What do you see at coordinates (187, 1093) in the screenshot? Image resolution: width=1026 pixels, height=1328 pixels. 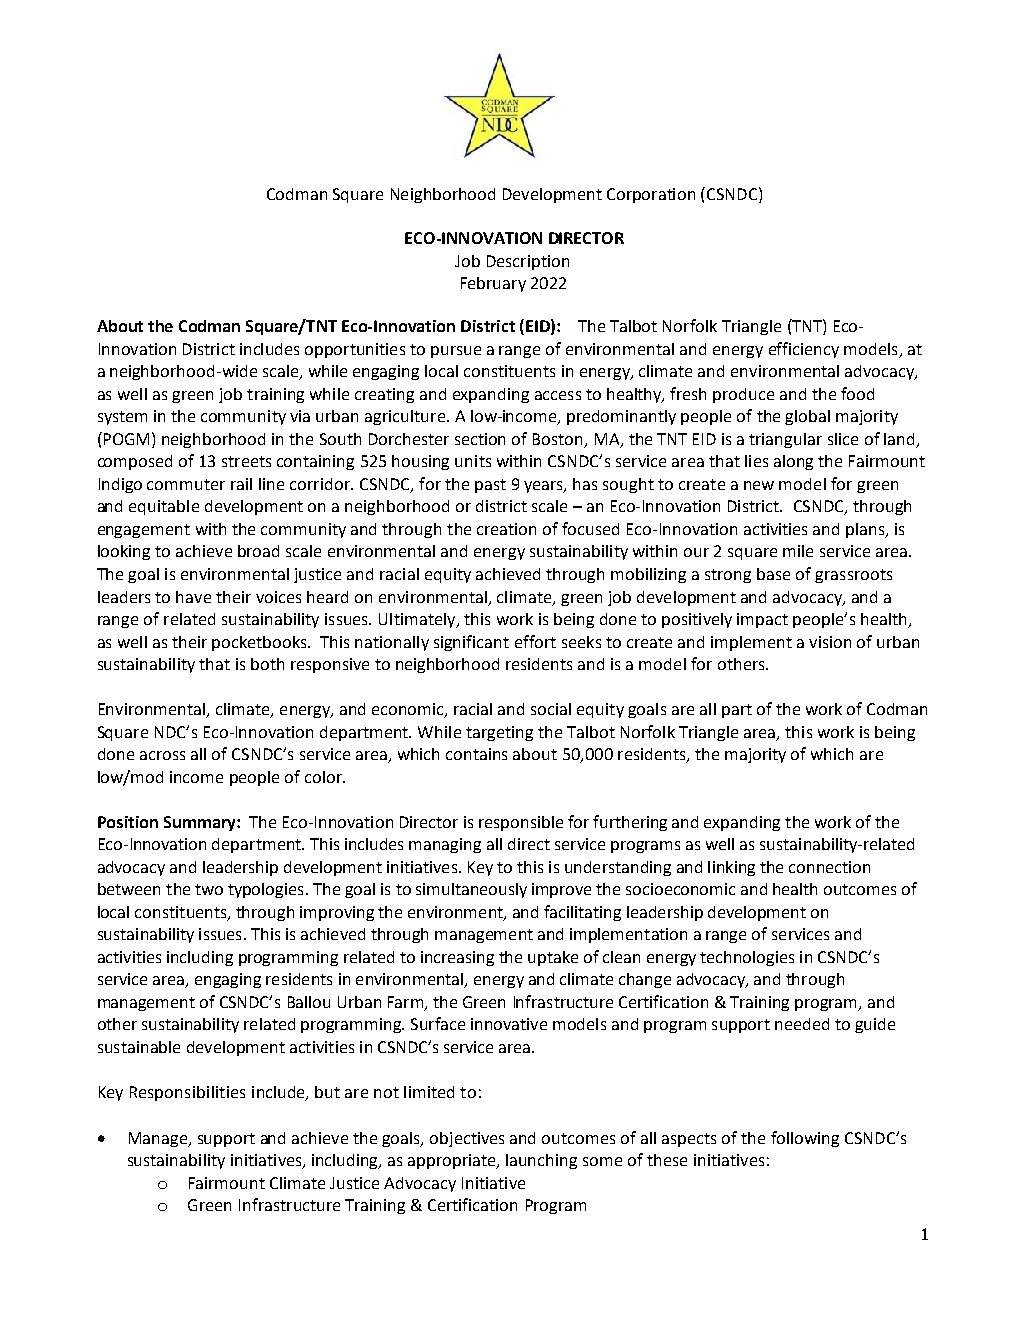 I see `Responsibilities` at bounding box center [187, 1093].
